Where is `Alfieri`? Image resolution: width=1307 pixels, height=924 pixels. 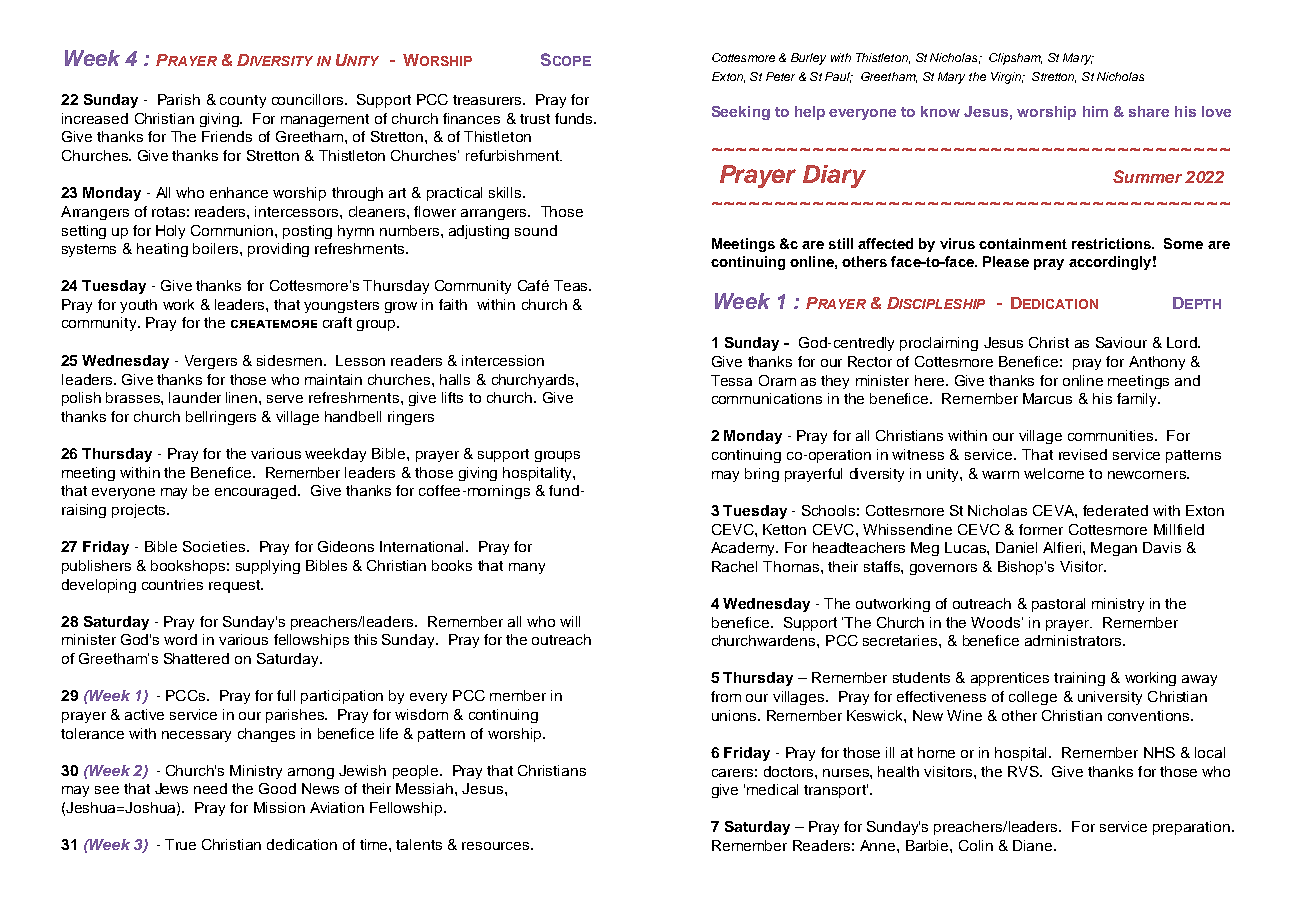
Alfieri is located at coordinates (1062, 547).
